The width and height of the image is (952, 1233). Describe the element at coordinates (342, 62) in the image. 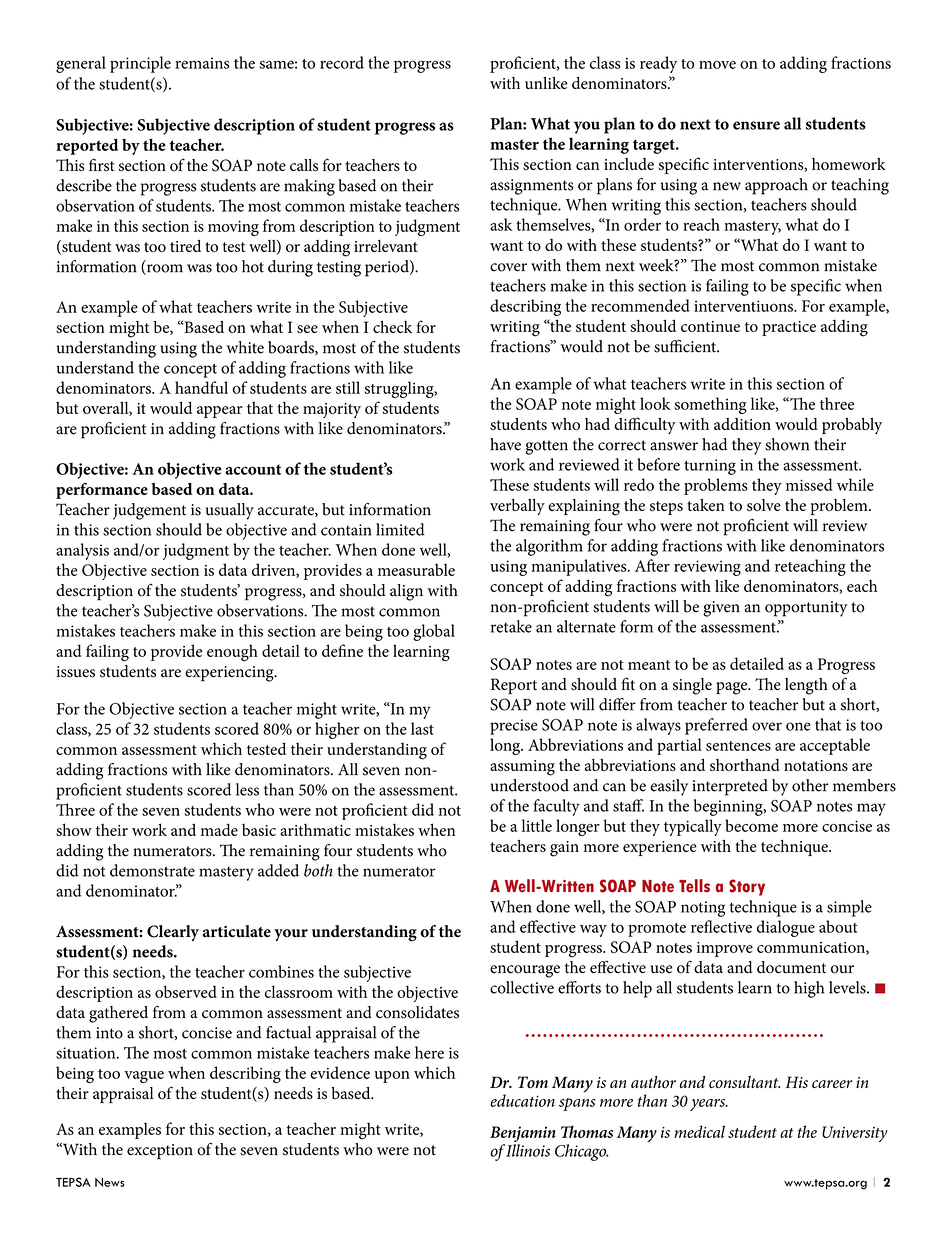

I see `record` at that location.
